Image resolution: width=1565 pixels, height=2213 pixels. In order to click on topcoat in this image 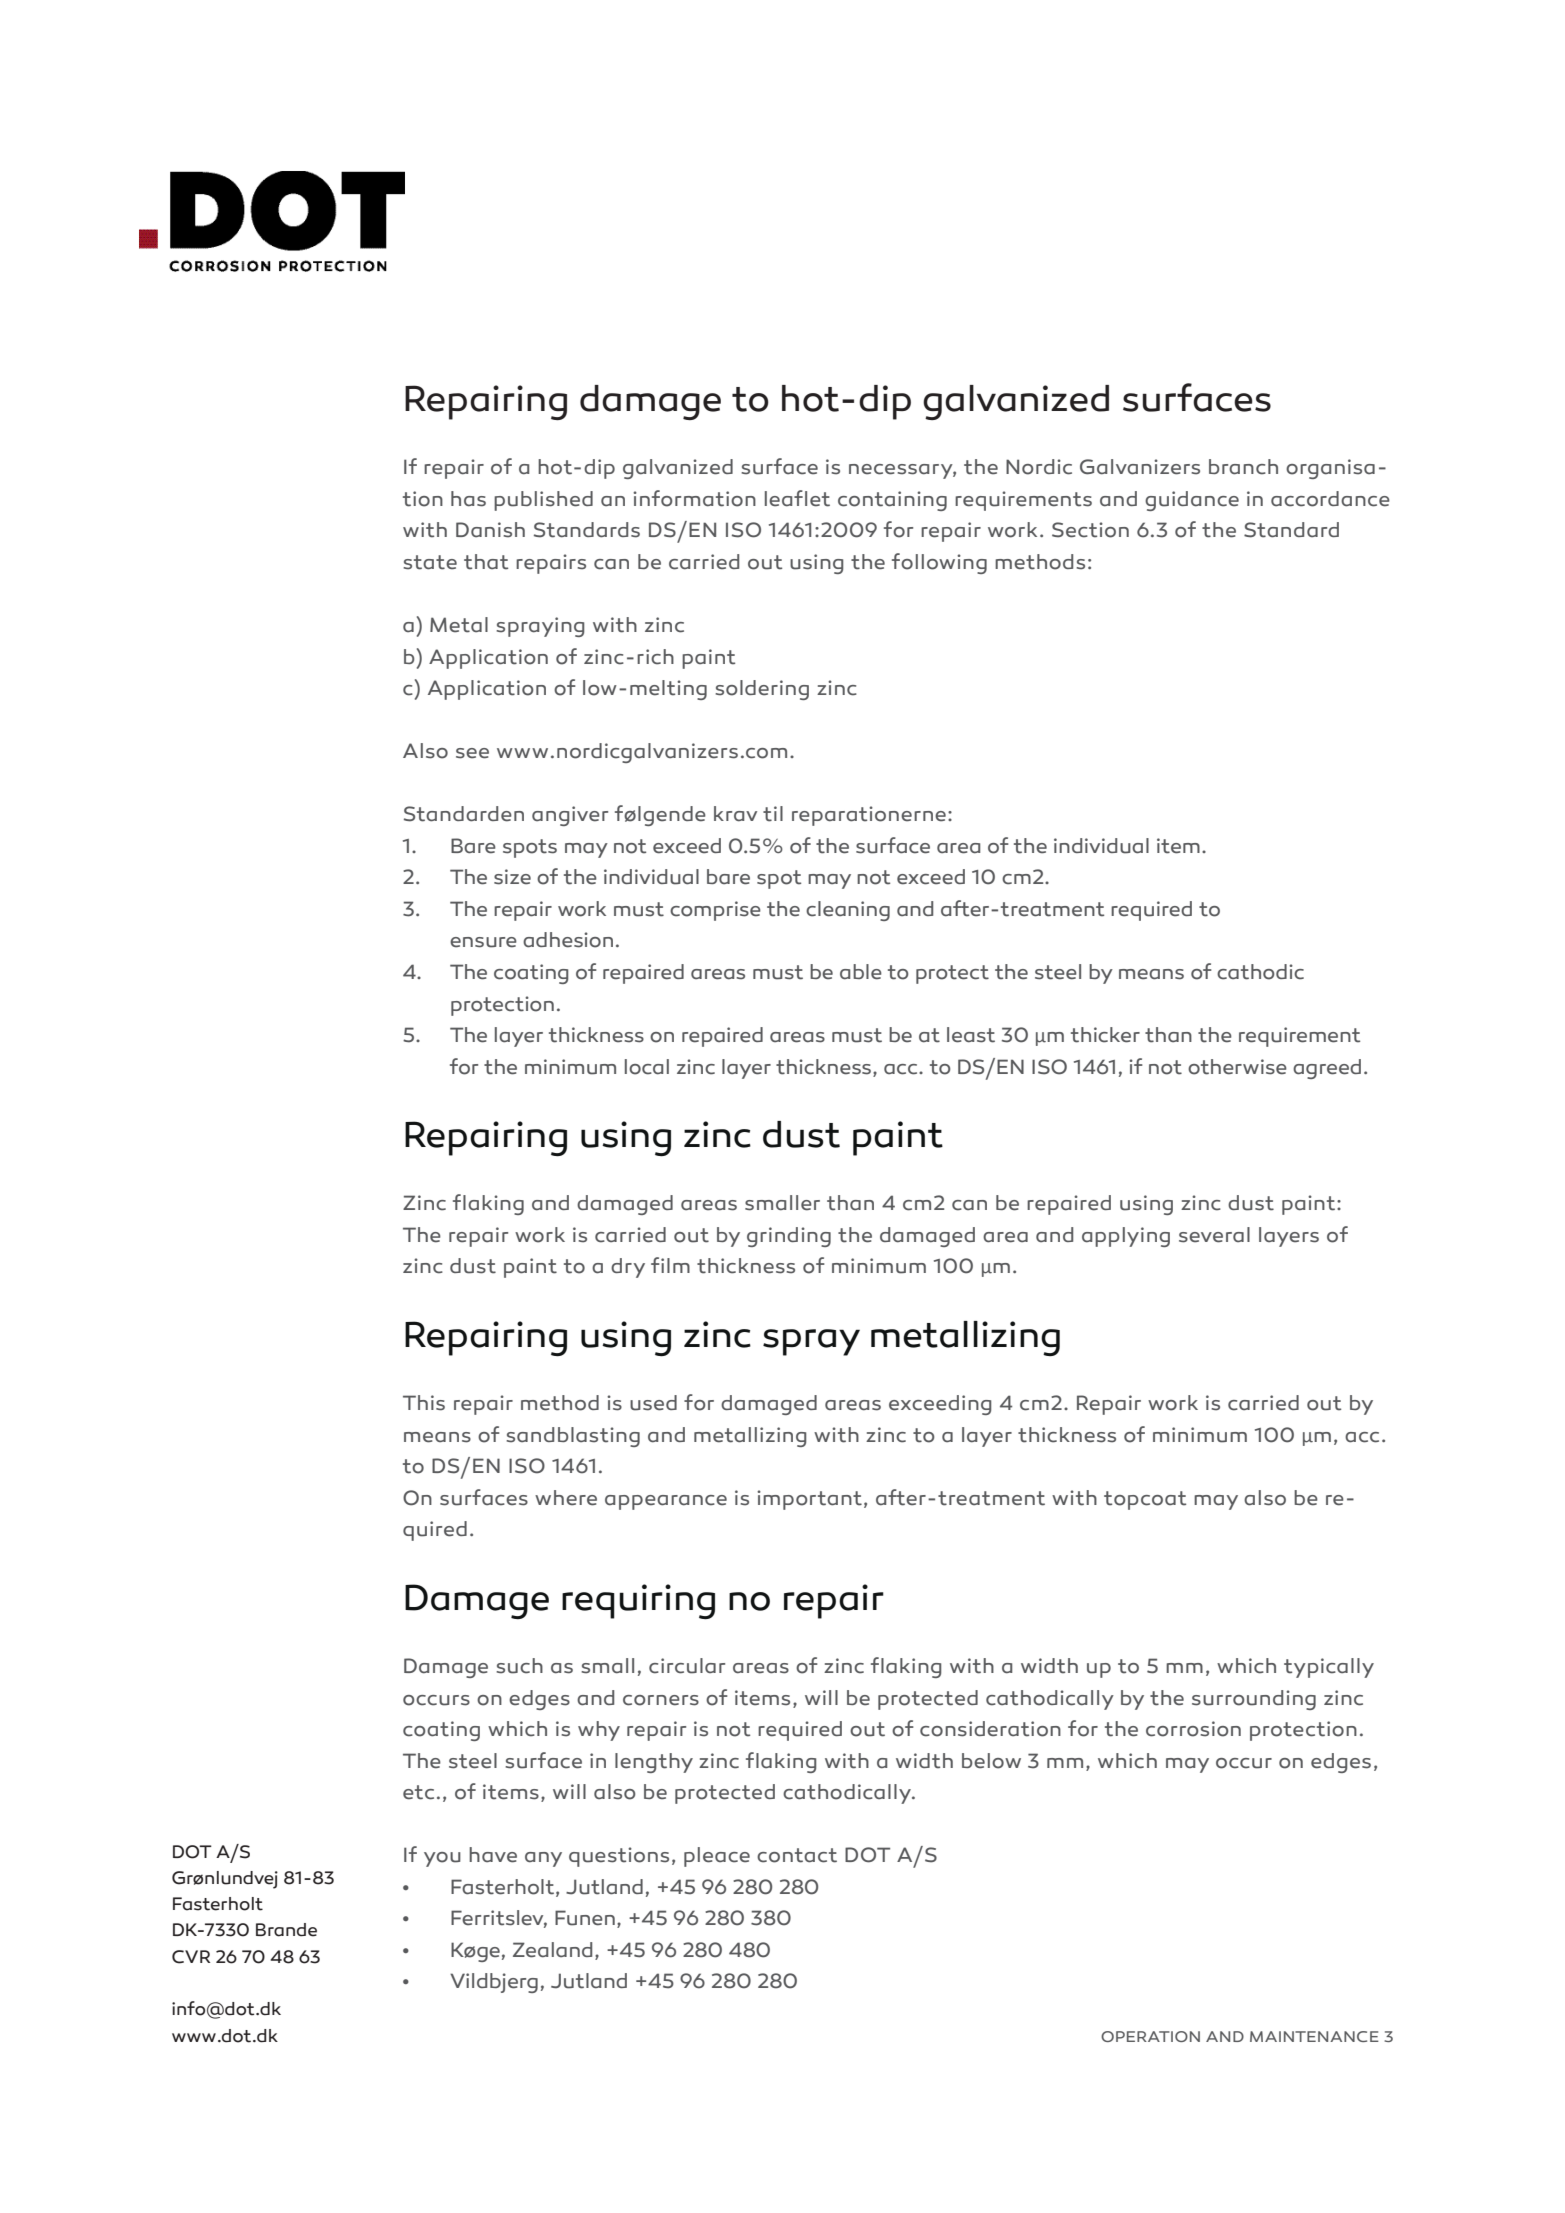, I will do `click(1145, 1500)`.
